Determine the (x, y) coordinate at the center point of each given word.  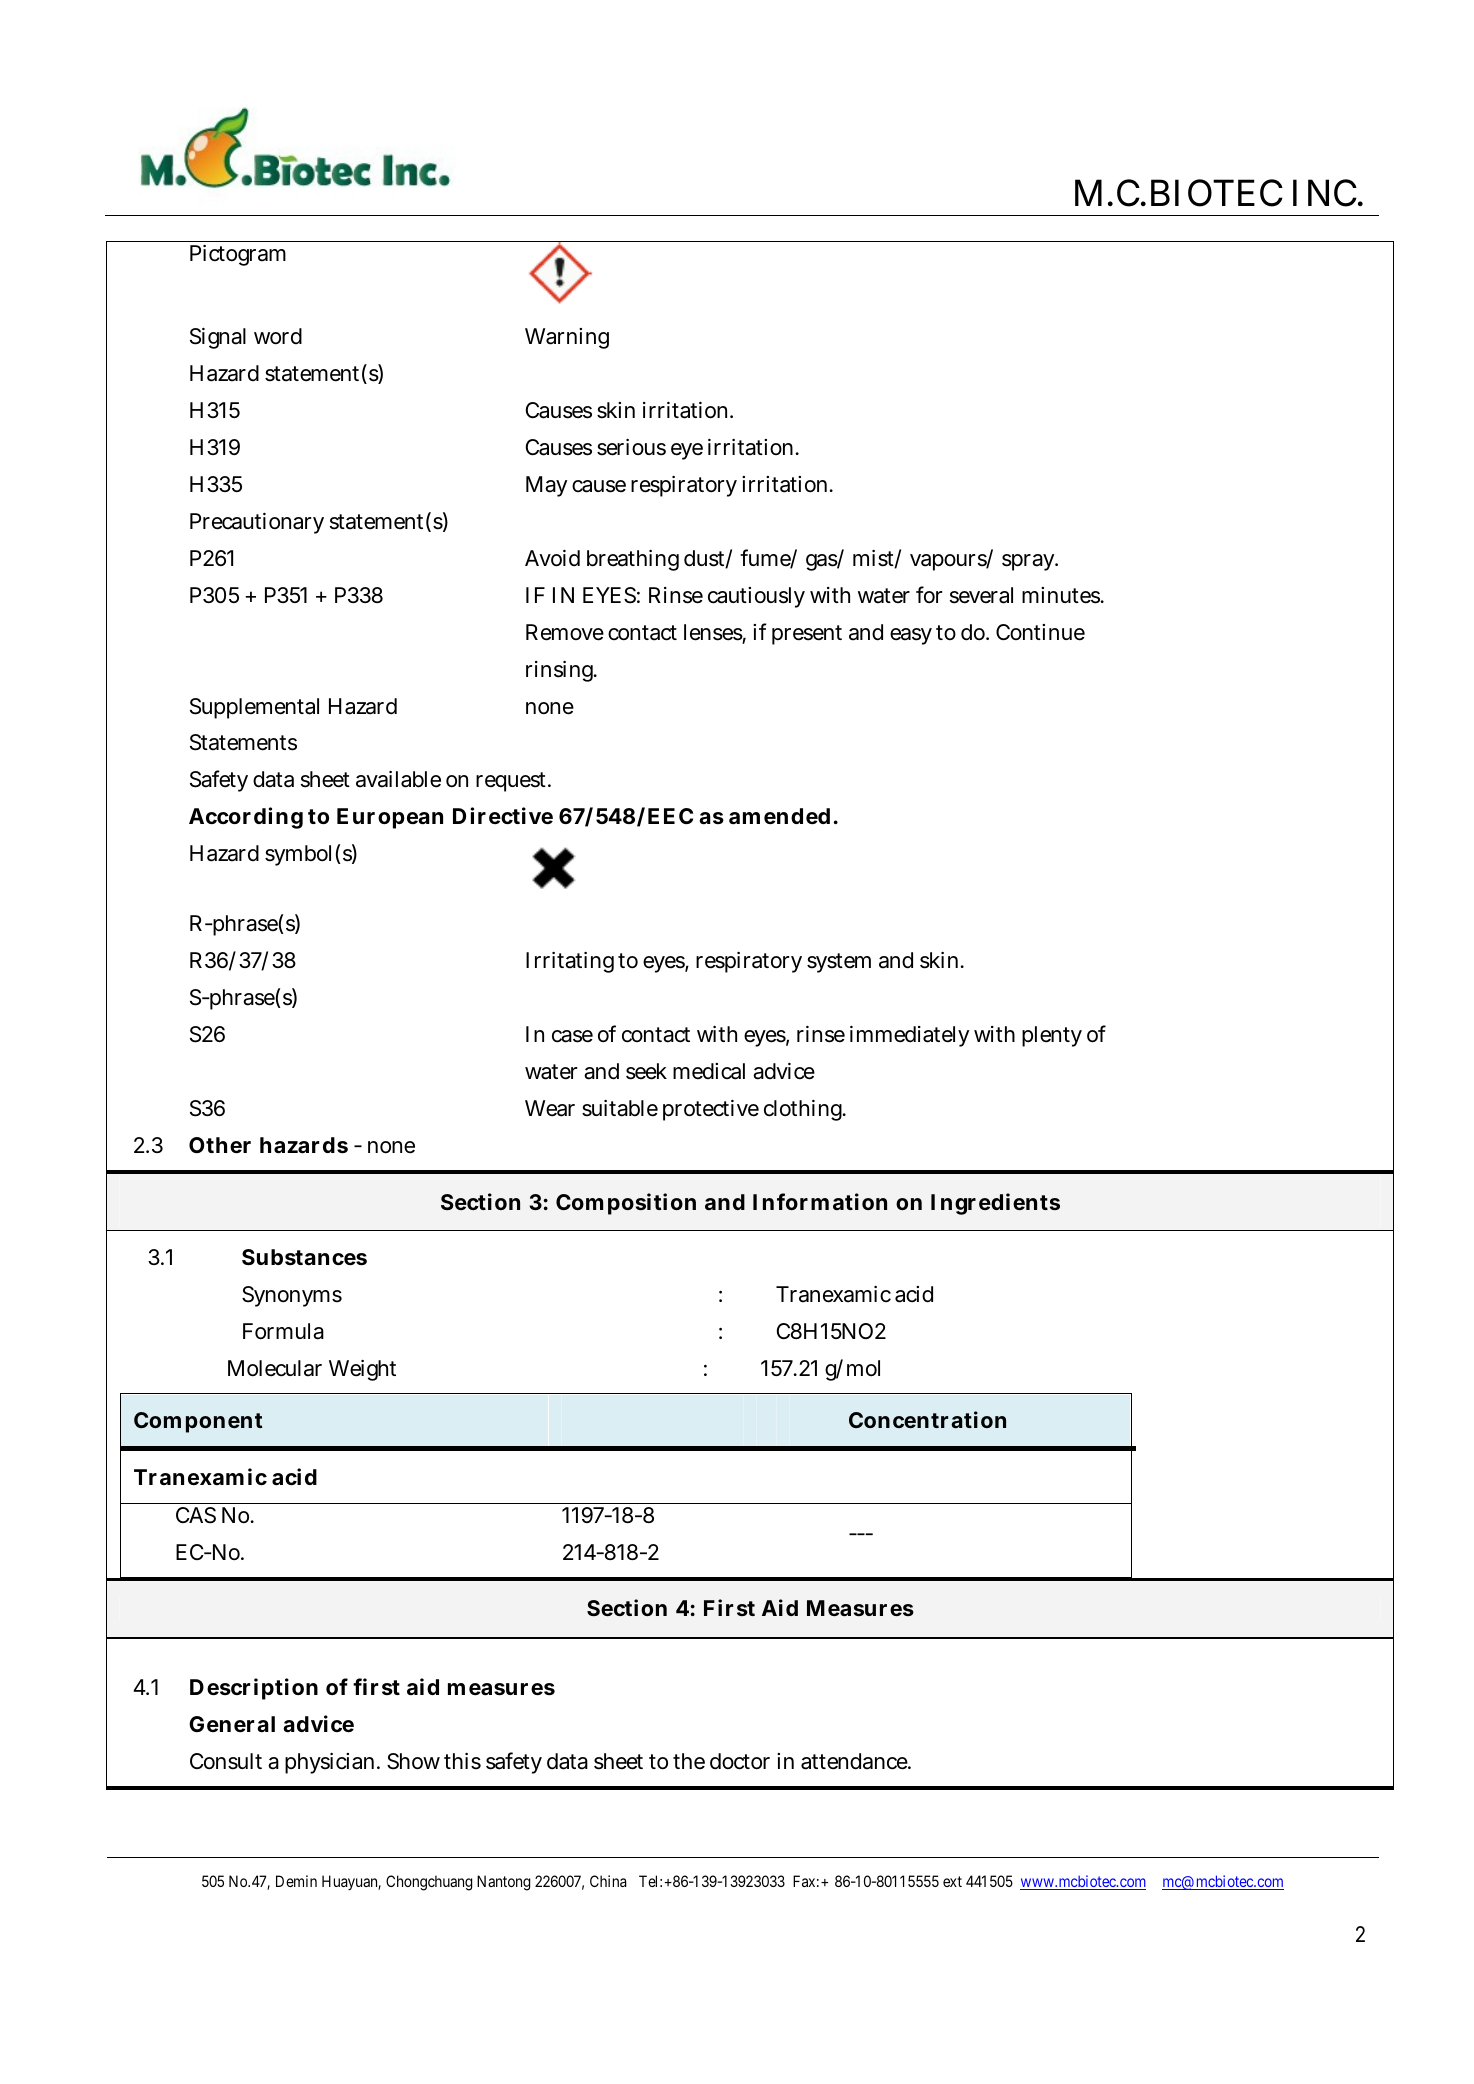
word (278, 336)
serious (631, 447)
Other (220, 1145)
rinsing (561, 671)
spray (1030, 562)
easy (911, 636)
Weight (362, 1370)
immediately (909, 1036)
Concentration (927, 1419)
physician (332, 1763)
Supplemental (254, 708)
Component (198, 1422)
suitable (620, 1108)
